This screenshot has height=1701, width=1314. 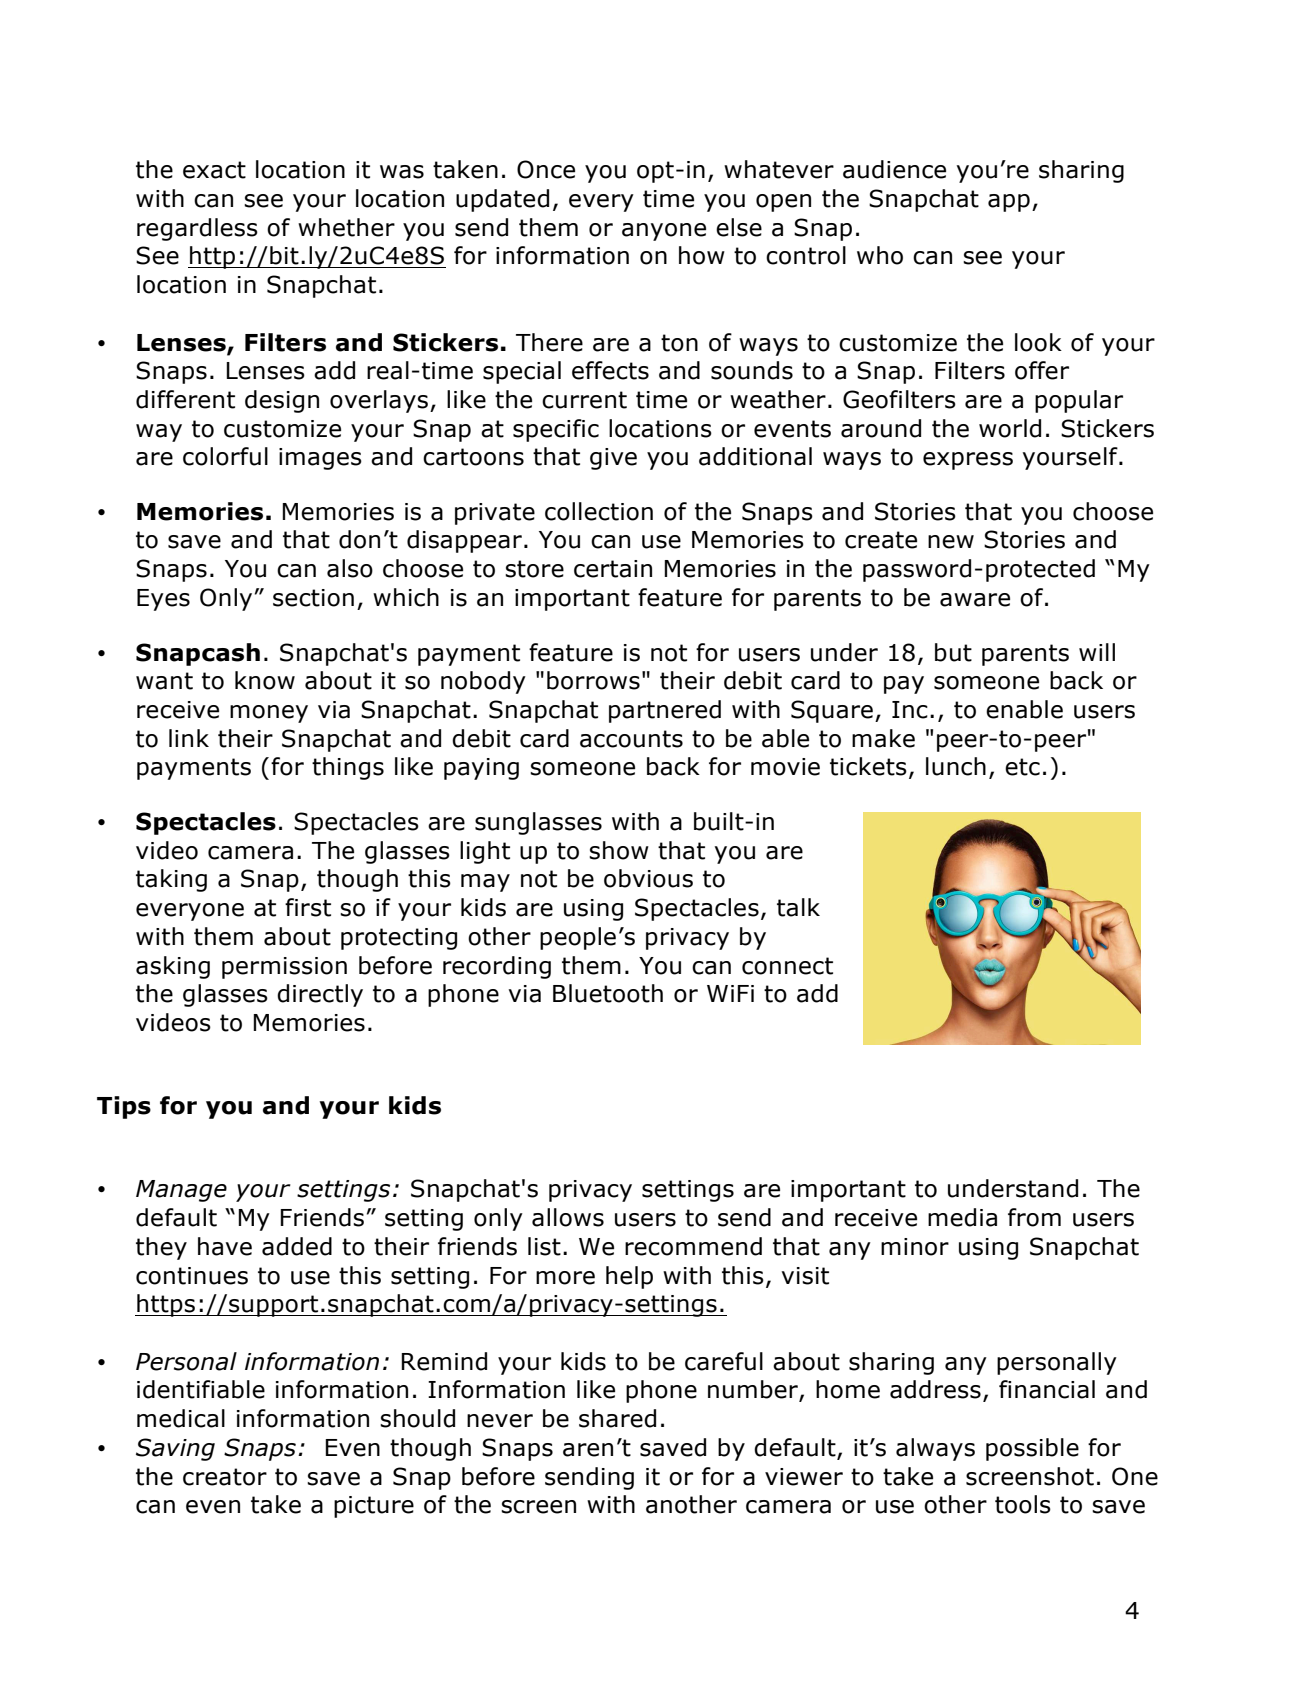 What do you see at coordinates (613, 459) in the screenshot?
I see `give` at bounding box center [613, 459].
